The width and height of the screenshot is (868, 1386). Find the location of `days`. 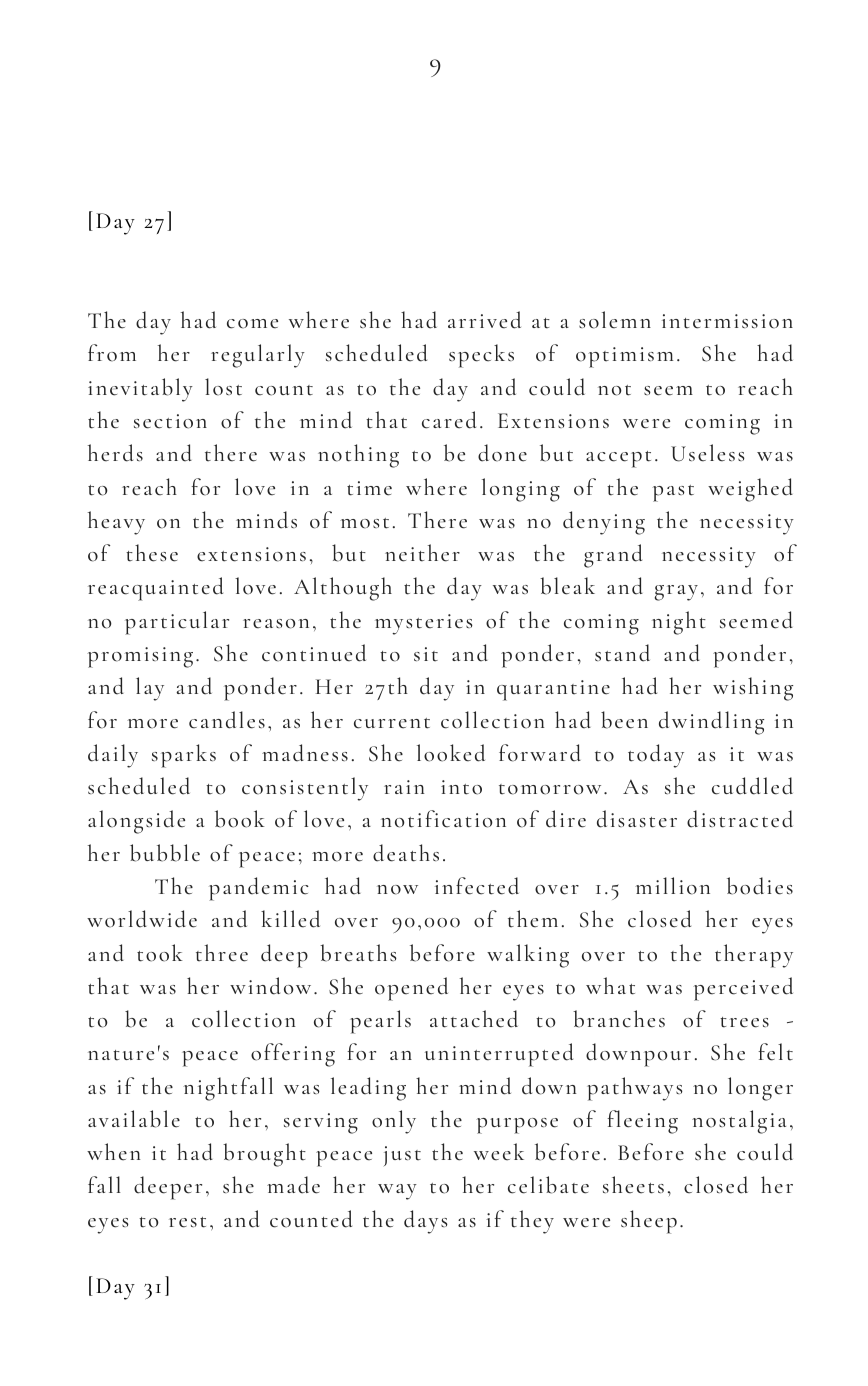

days is located at coordinates (426, 1222).
